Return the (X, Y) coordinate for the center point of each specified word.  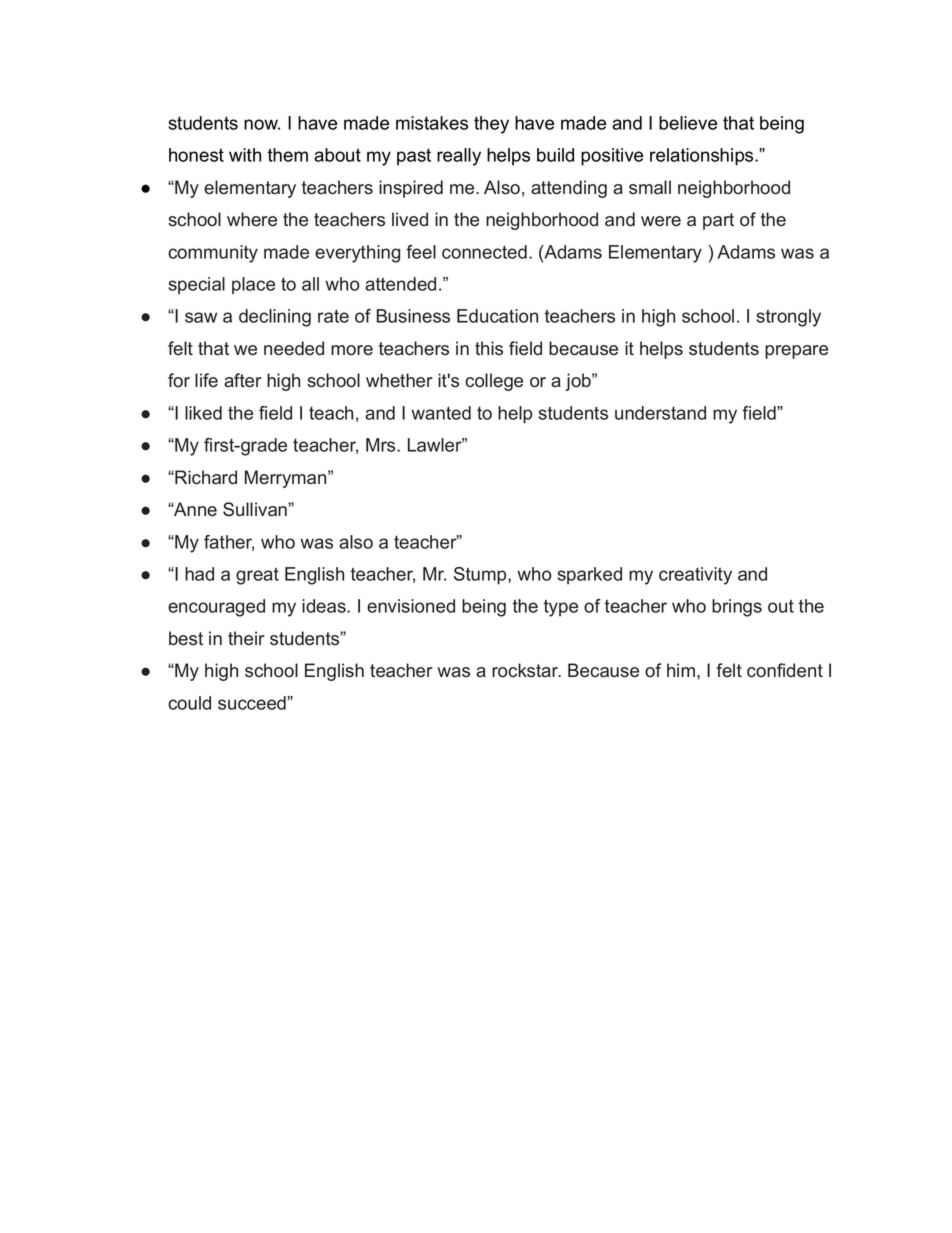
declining (275, 318)
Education (497, 316)
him (681, 670)
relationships (703, 157)
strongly (789, 318)
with (245, 155)
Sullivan (256, 509)
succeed (253, 703)
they (491, 125)
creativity (695, 576)
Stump (481, 576)
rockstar (526, 670)
